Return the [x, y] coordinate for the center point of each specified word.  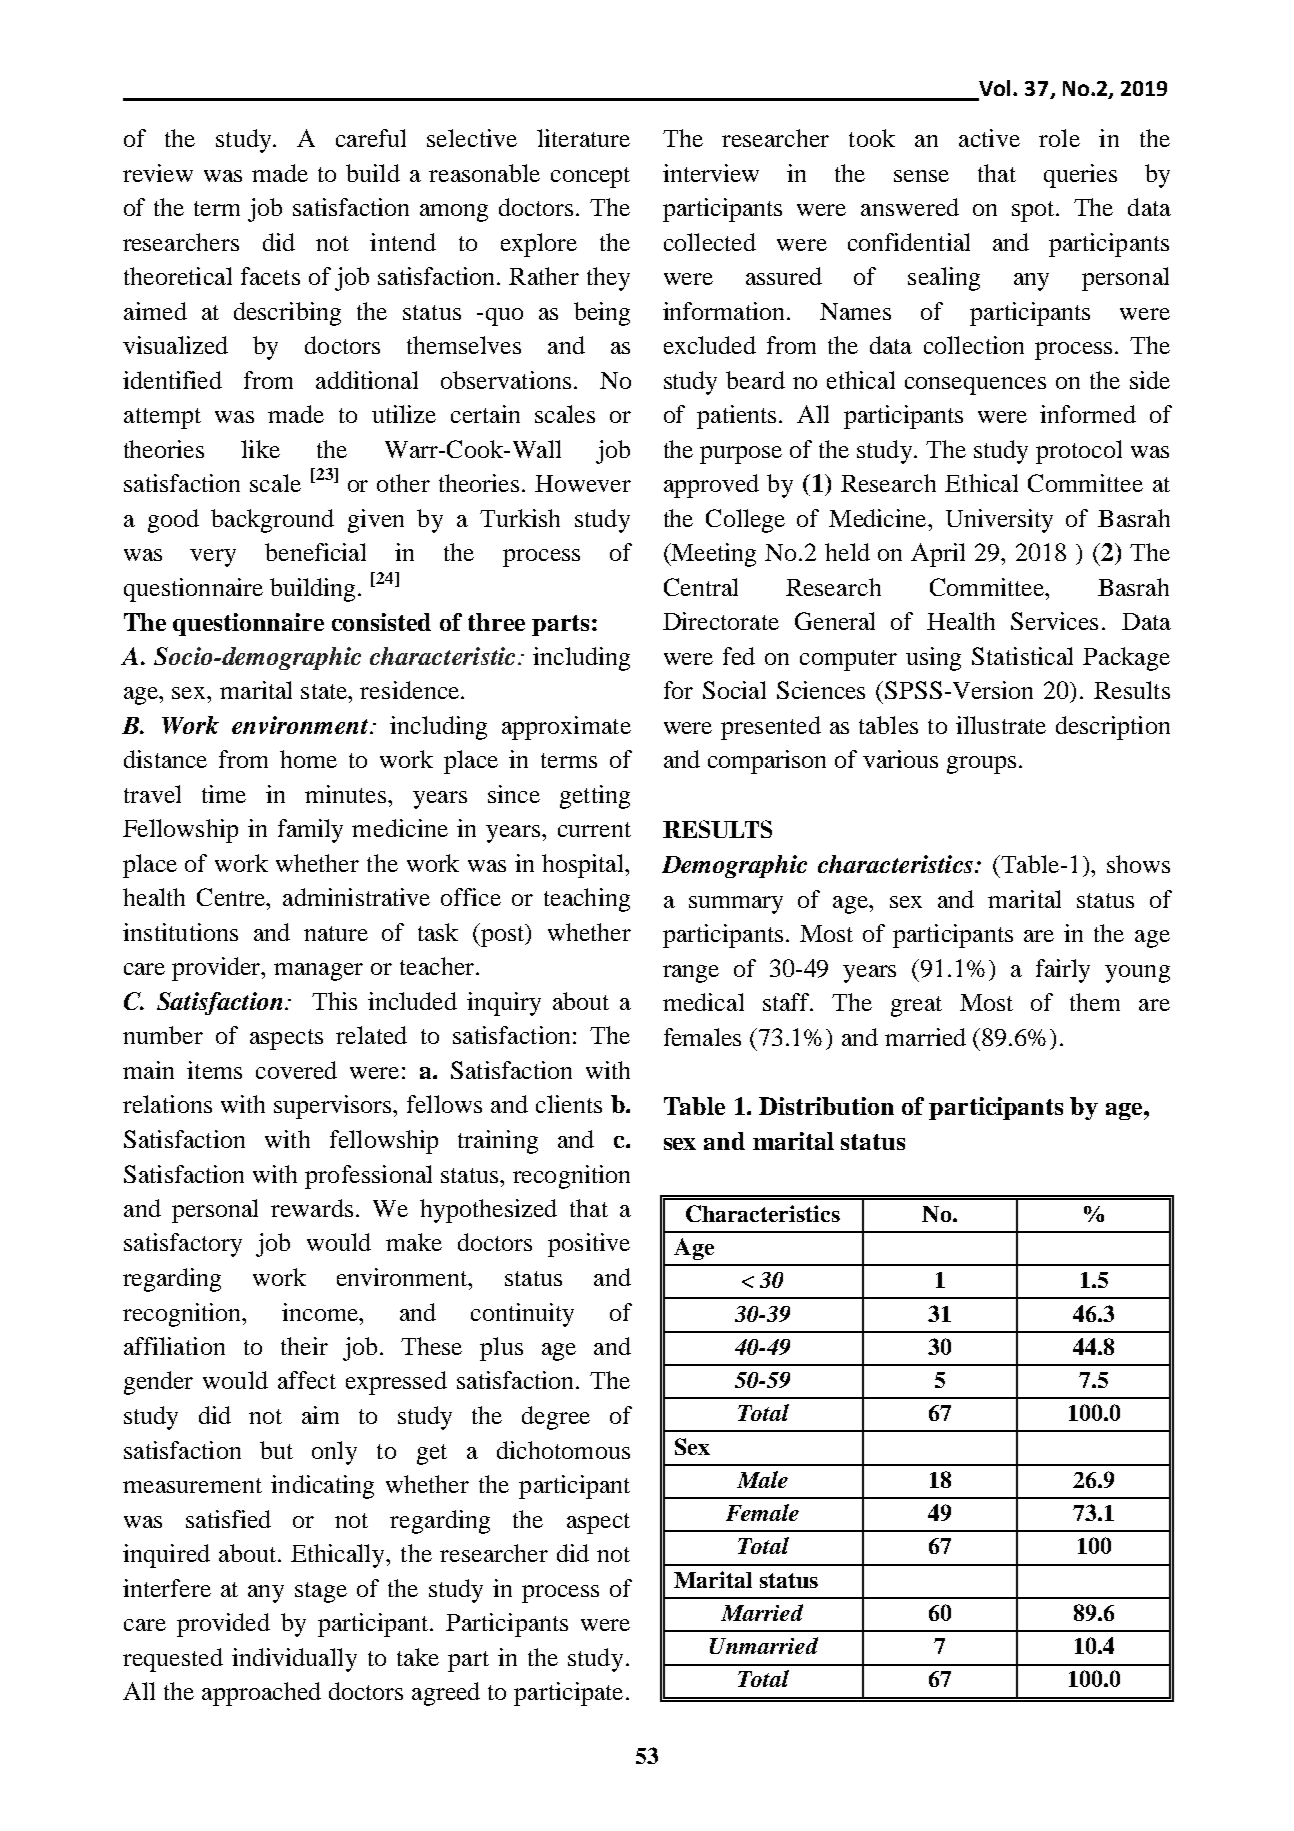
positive [589, 1245]
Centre [232, 897]
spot [1034, 211]
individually [294, 1660]
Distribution [826, 1106]
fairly [1063, 971]
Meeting [712, 555]
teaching [587, 900]
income [321, 1312]
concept [590, 177]
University [999, 521]
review [158, 173]
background [272, 521]
